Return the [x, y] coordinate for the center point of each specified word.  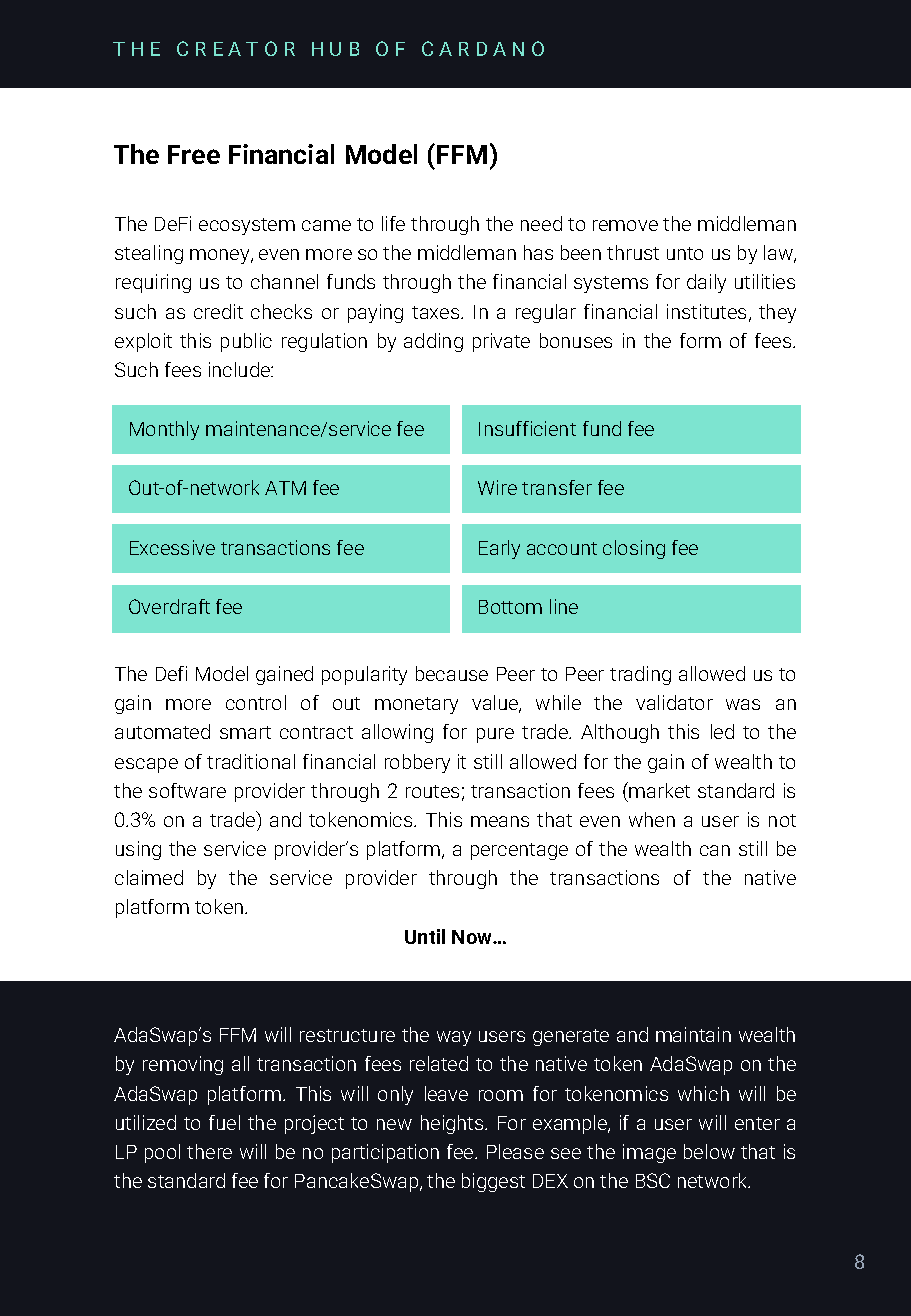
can [715, 850]
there [209, 1151]
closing [634, 549]
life [393, 223]
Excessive [172, 547]
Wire [497, 487]
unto [685, 253]
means [500, 821]
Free [194, 154]
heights [453, 1124]
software [187, 790]
